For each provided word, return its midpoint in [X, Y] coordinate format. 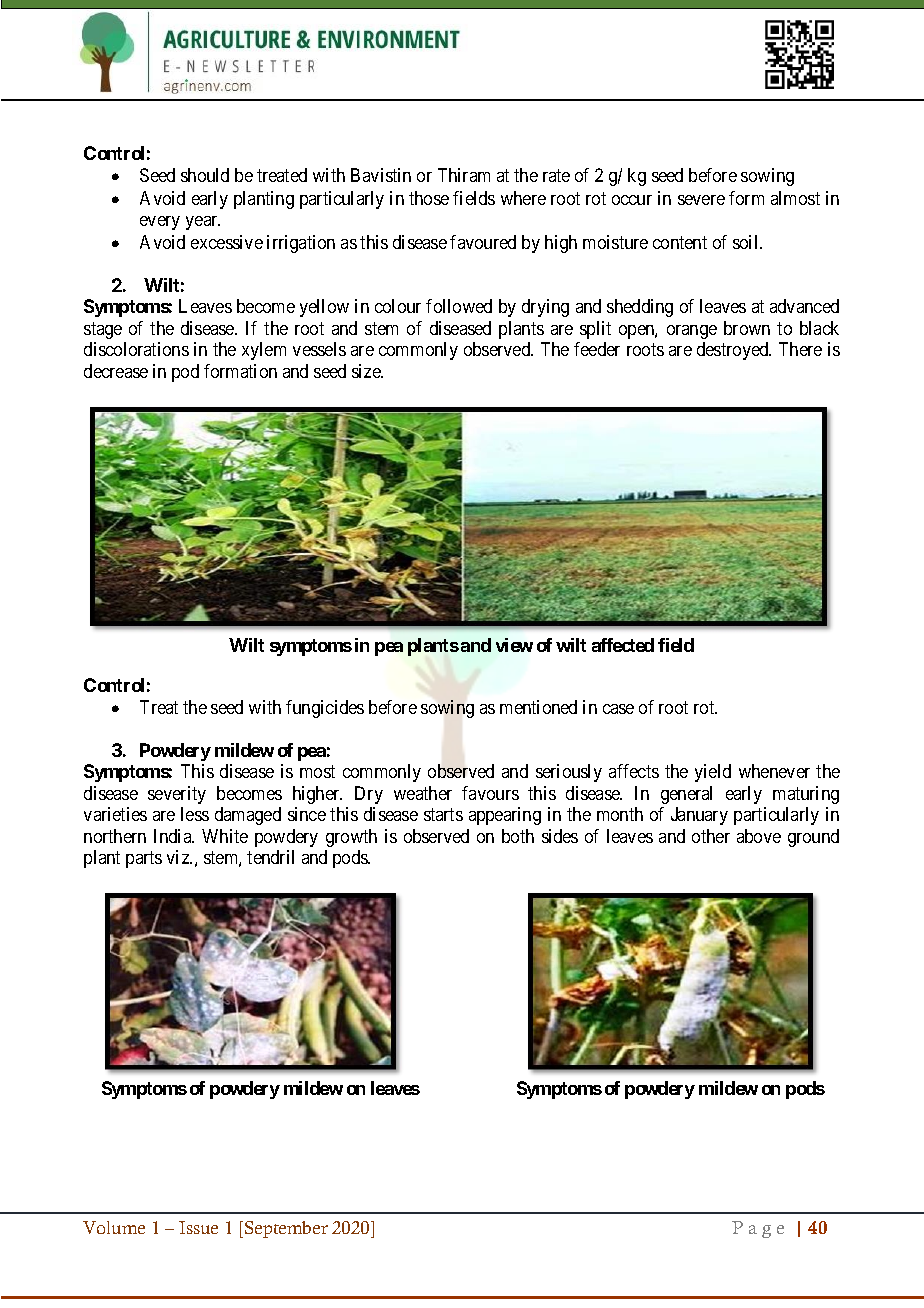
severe [701, 200]
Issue [198, 1227]
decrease [116, 371]
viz [179, 857]
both [518, 836]
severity [177, 795]
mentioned [538, 707]
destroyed [734, 351]
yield [713, 773]
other [711, 836]
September [286, 1229]
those [429, 198]
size [367, 371]
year [203, 223]
